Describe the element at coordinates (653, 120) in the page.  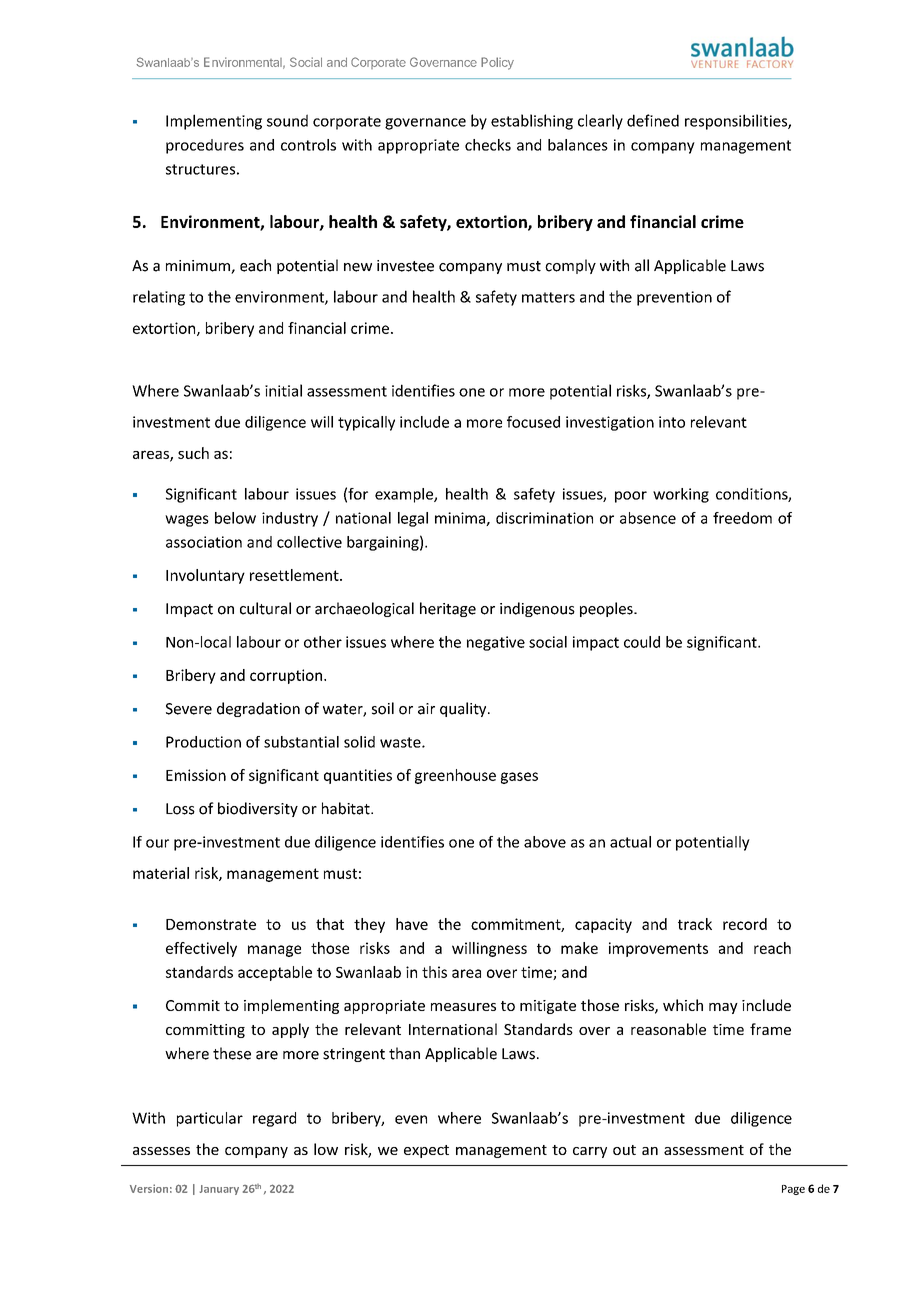
I see `defined` at that location.
